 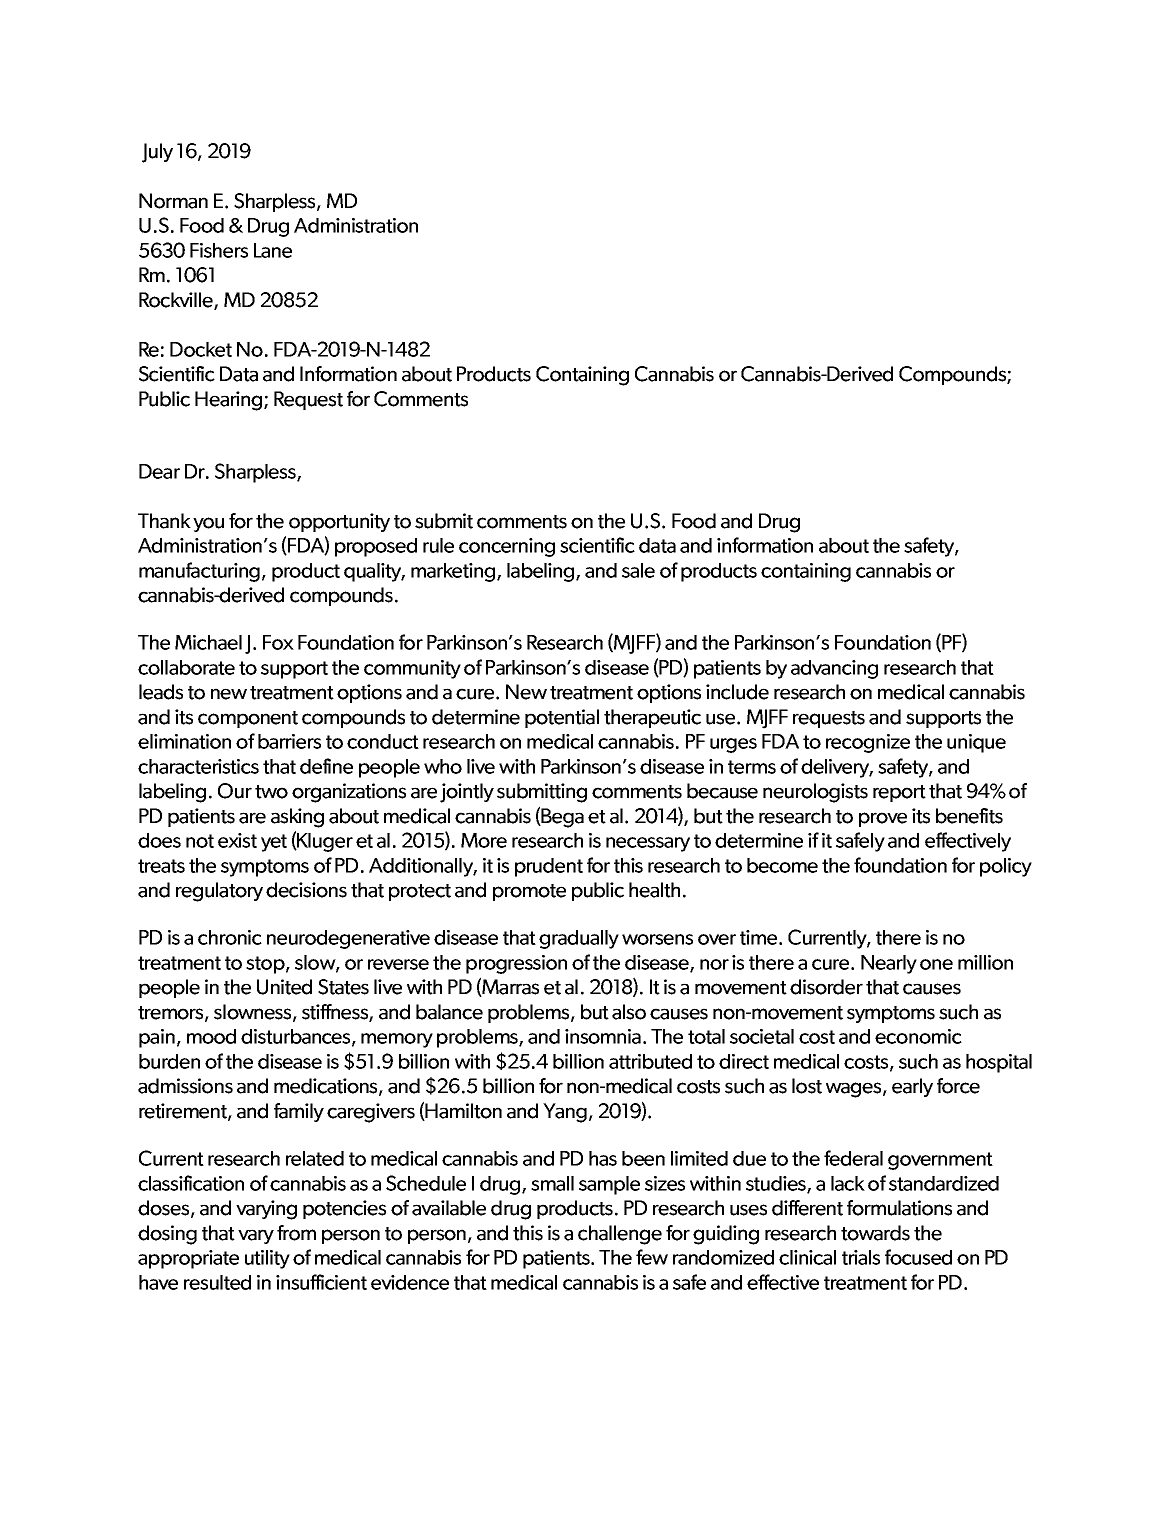 I want to click on potential, so click(x=562, y=718).
